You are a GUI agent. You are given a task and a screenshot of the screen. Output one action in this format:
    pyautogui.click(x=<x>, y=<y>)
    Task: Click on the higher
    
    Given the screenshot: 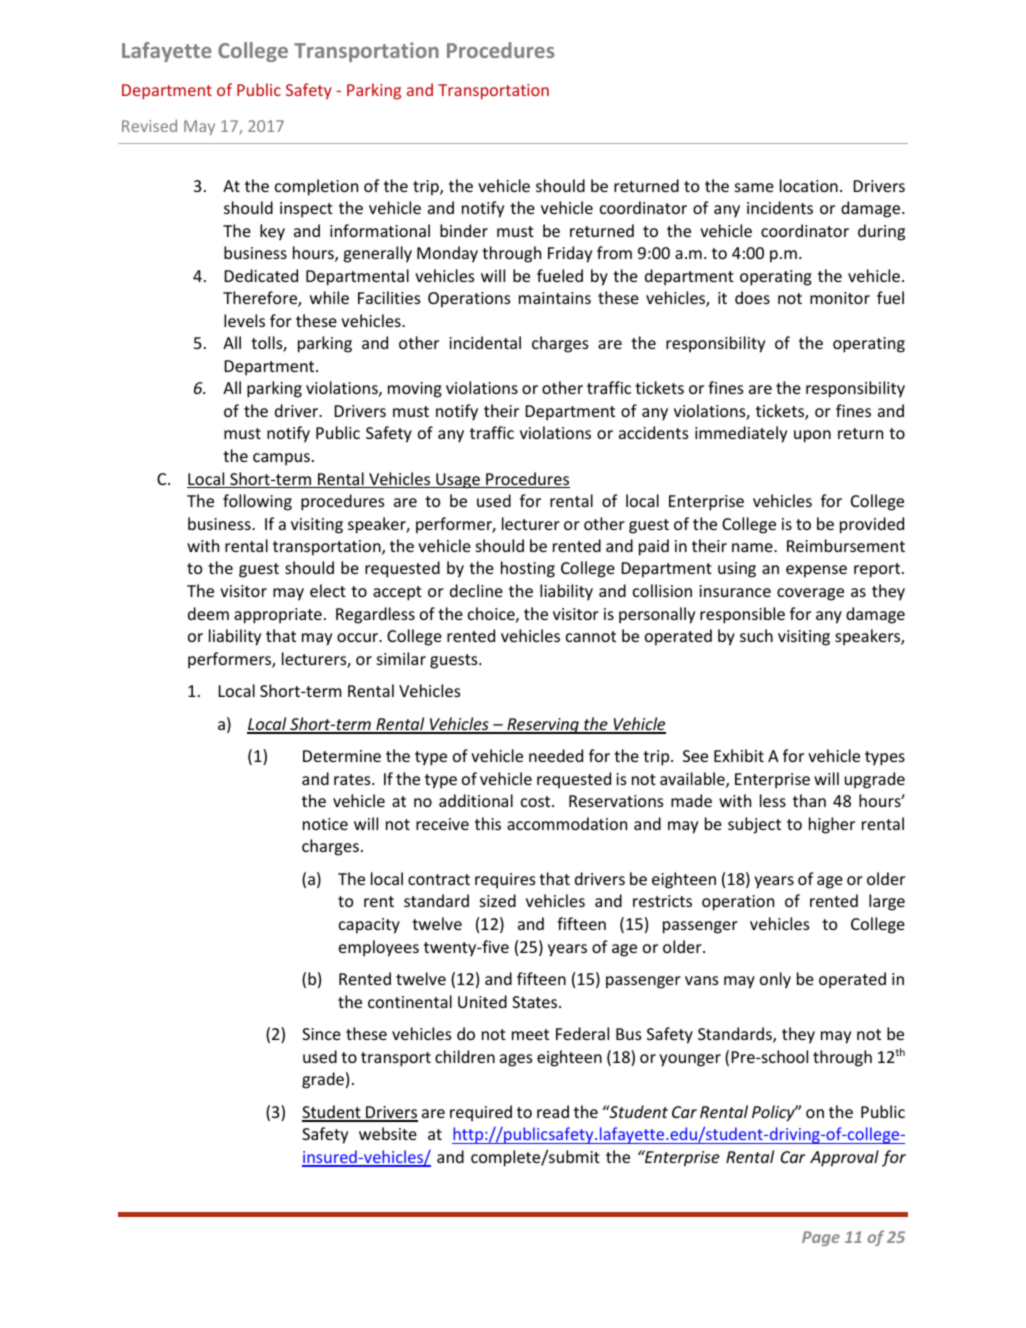 What is the action you would take?
    pyautogui.click(x=832, y=825)
